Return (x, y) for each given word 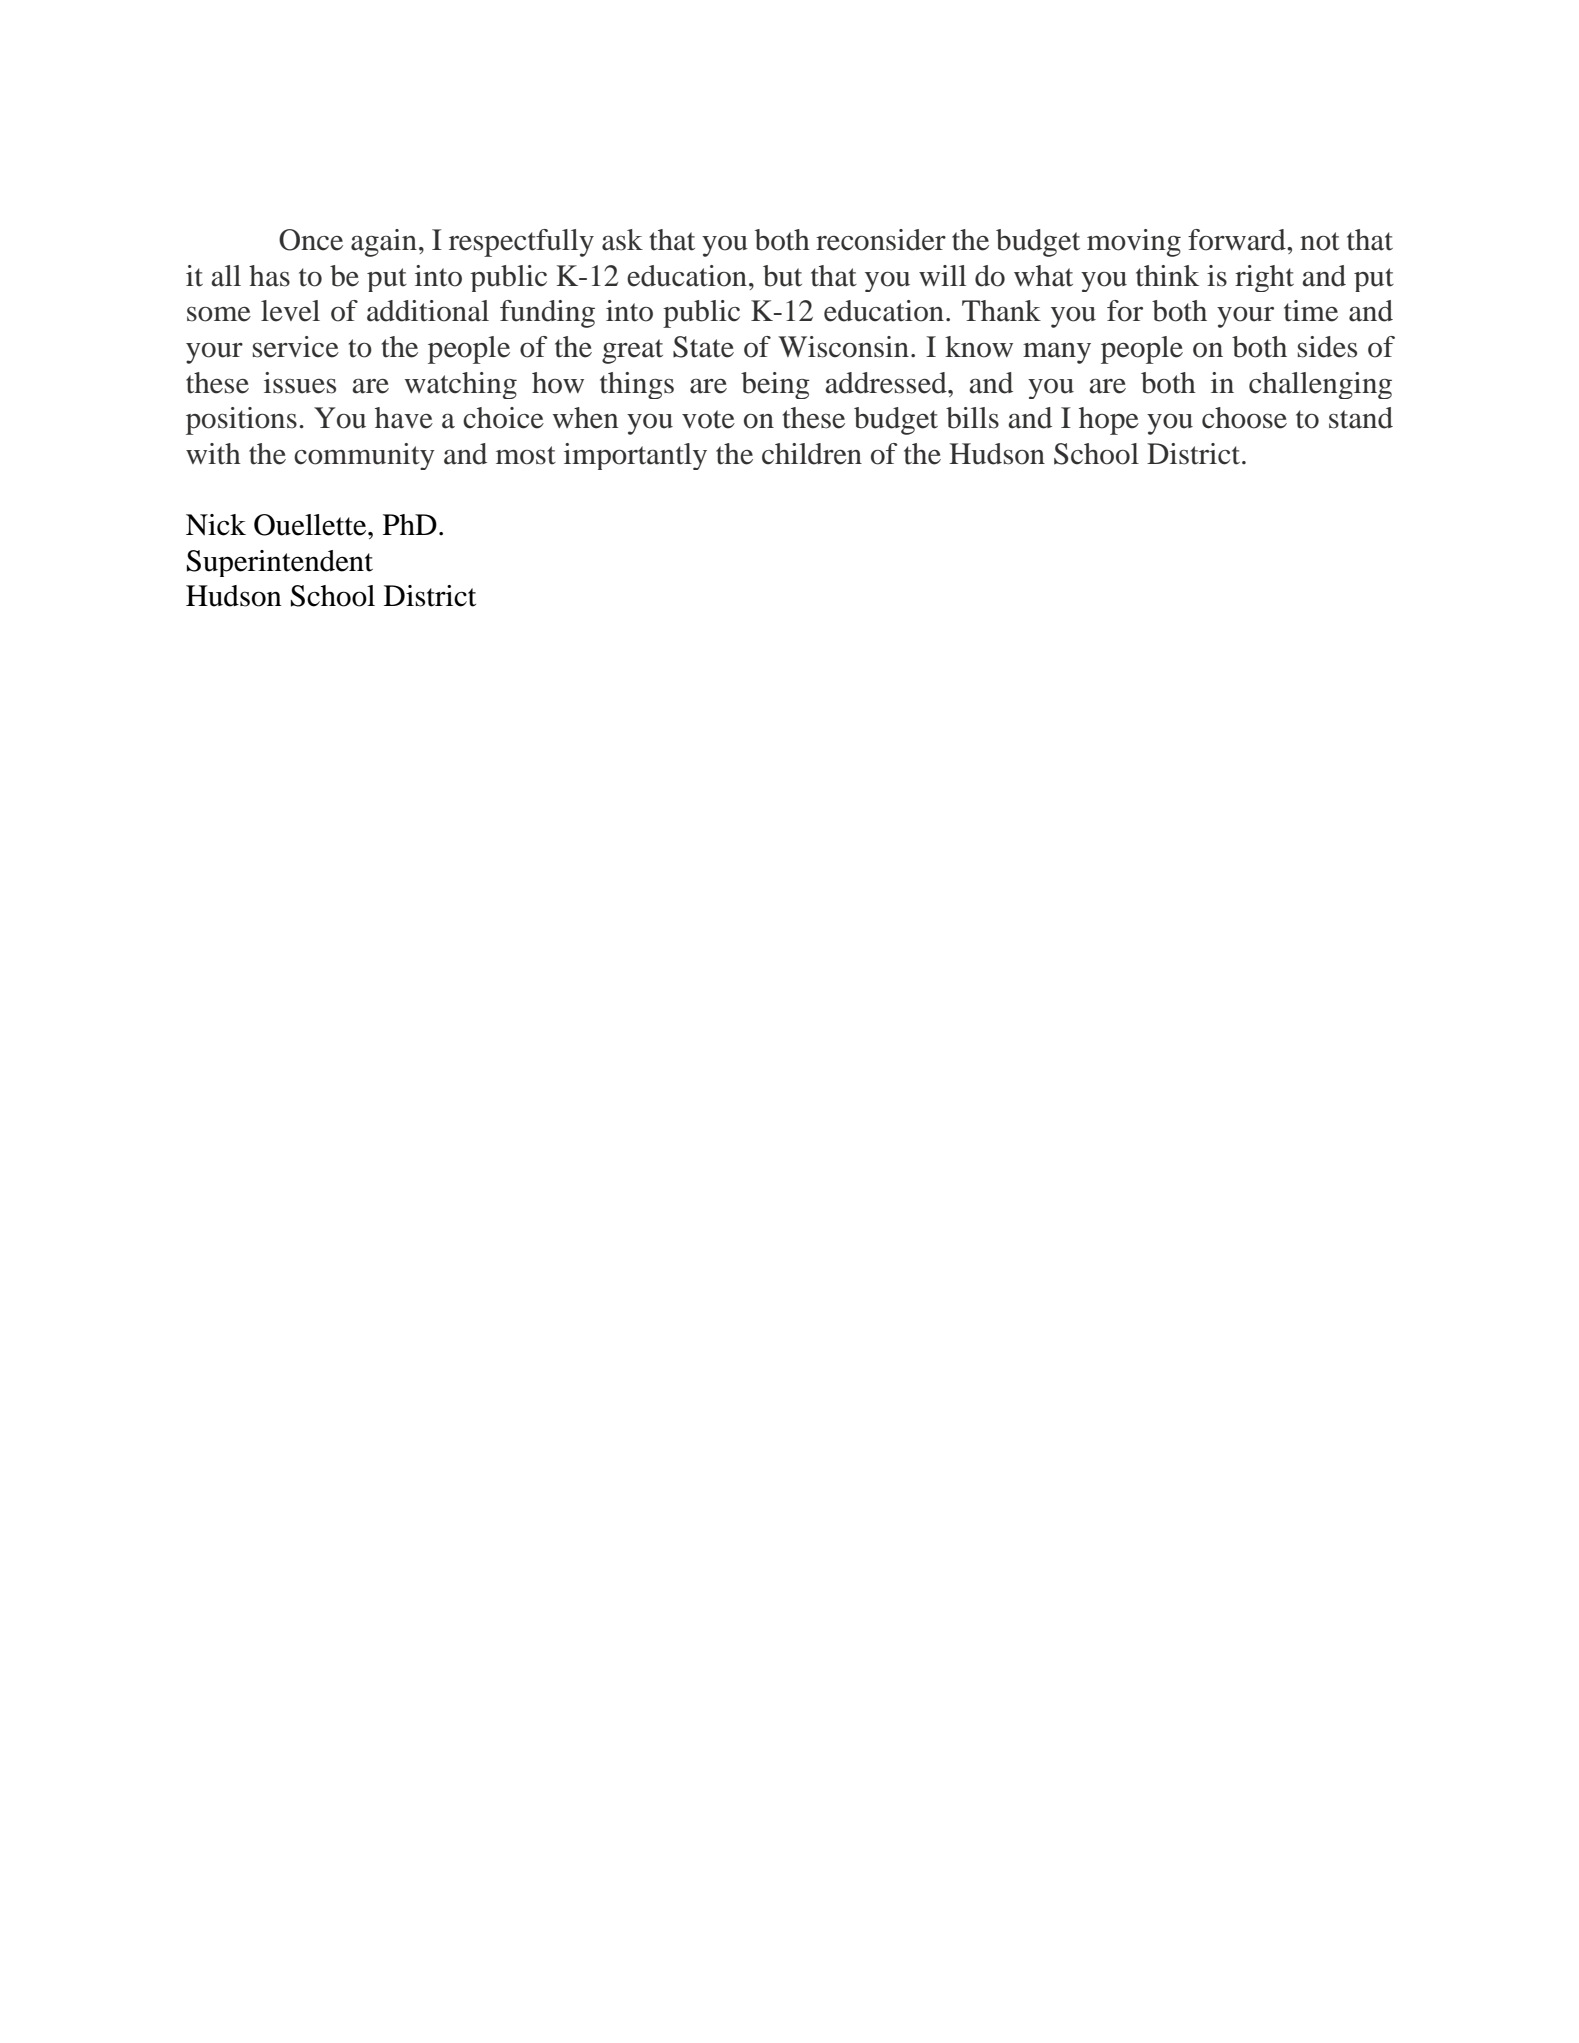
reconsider (881, 240)
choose (1244, 418)
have (404, 418)
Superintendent (280, 563)
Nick (216, 525)
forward (1238, 240)
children (812, 454)
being (775, 385)
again (384, 243)
